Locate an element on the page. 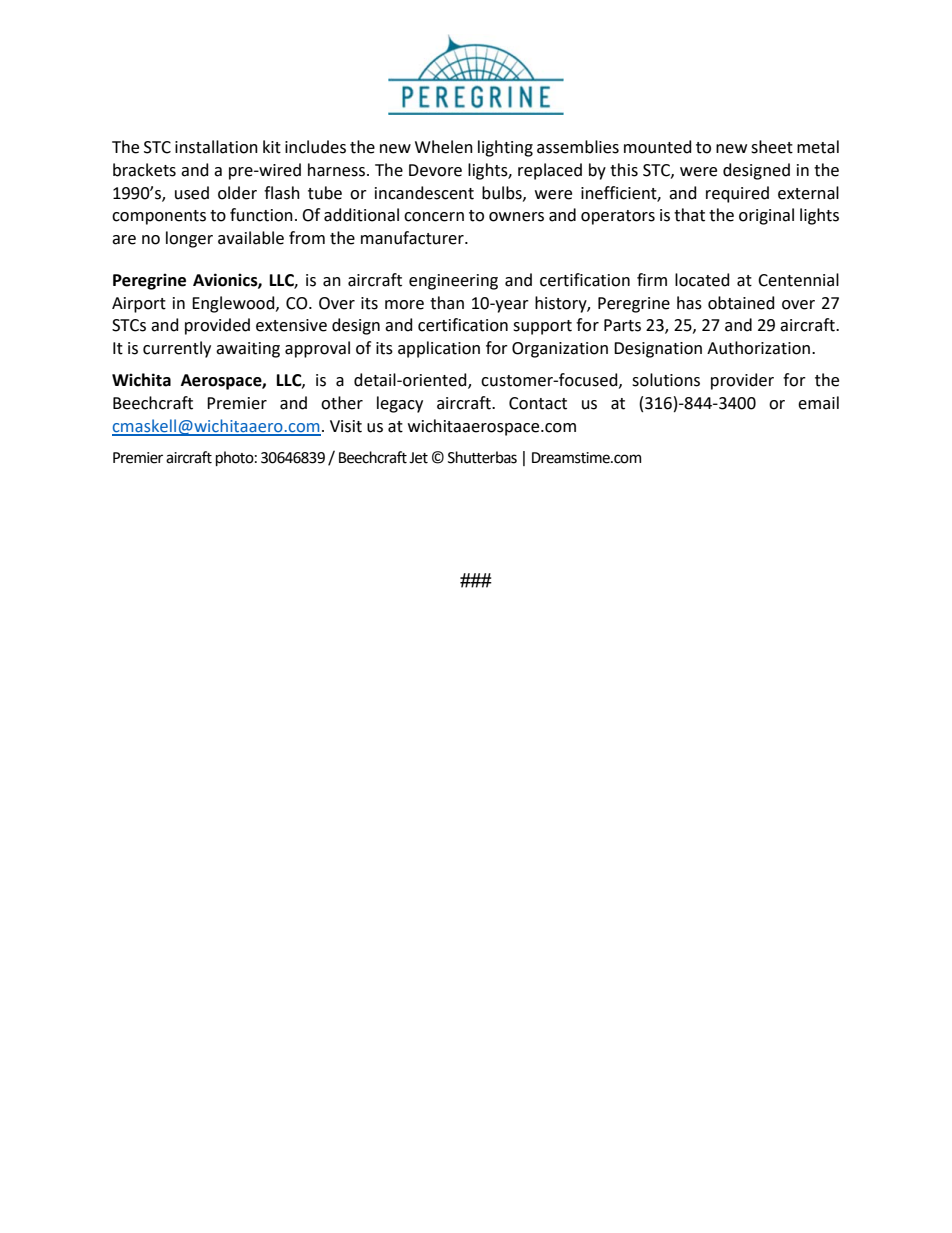 The width and height of the image is (952, 1233). longer is located at coordinates (189, 239).
